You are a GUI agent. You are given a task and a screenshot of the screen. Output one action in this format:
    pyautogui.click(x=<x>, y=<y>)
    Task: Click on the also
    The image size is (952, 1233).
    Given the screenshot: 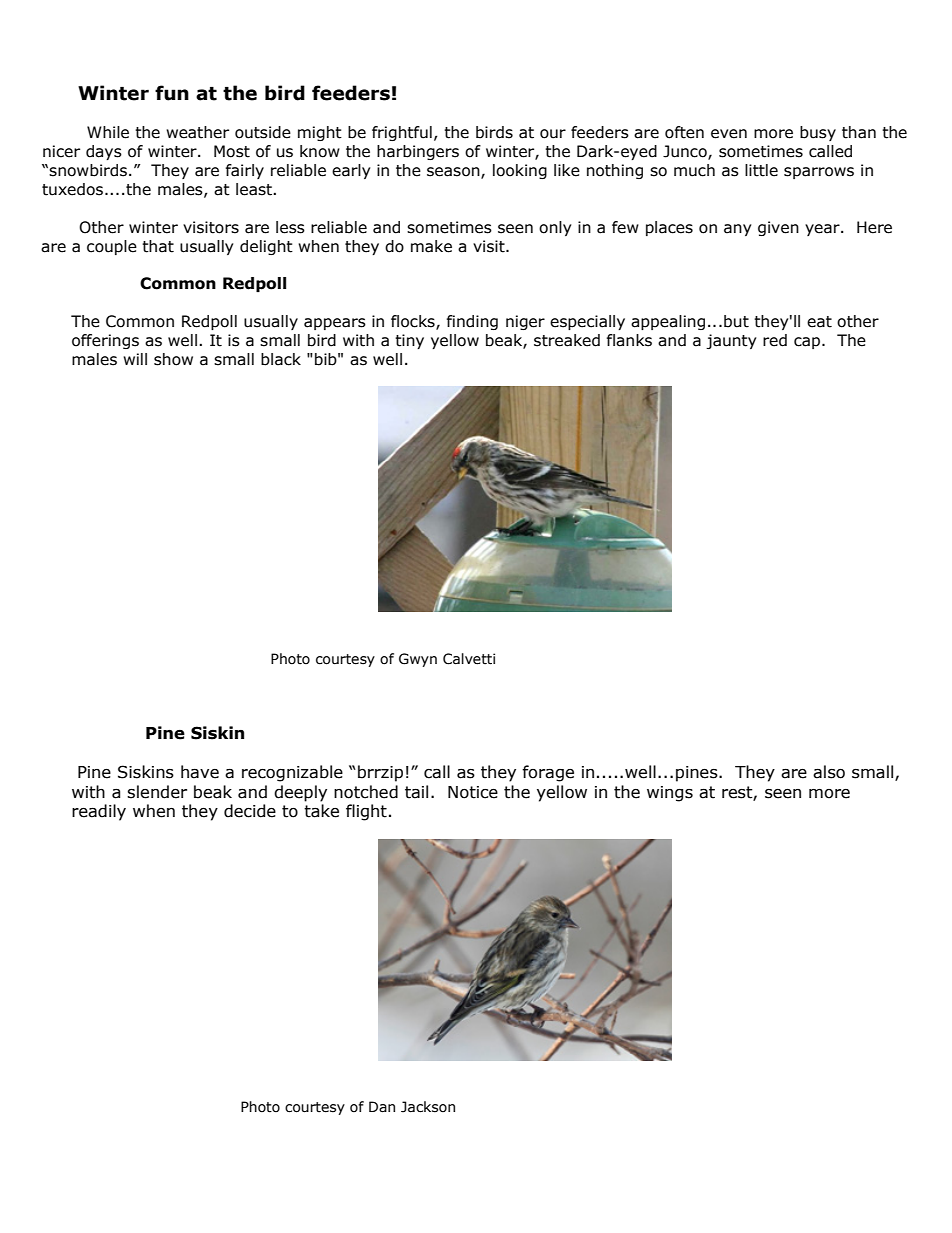 What is the action you would take?
    pyautogui.click(x=829, y=772)
